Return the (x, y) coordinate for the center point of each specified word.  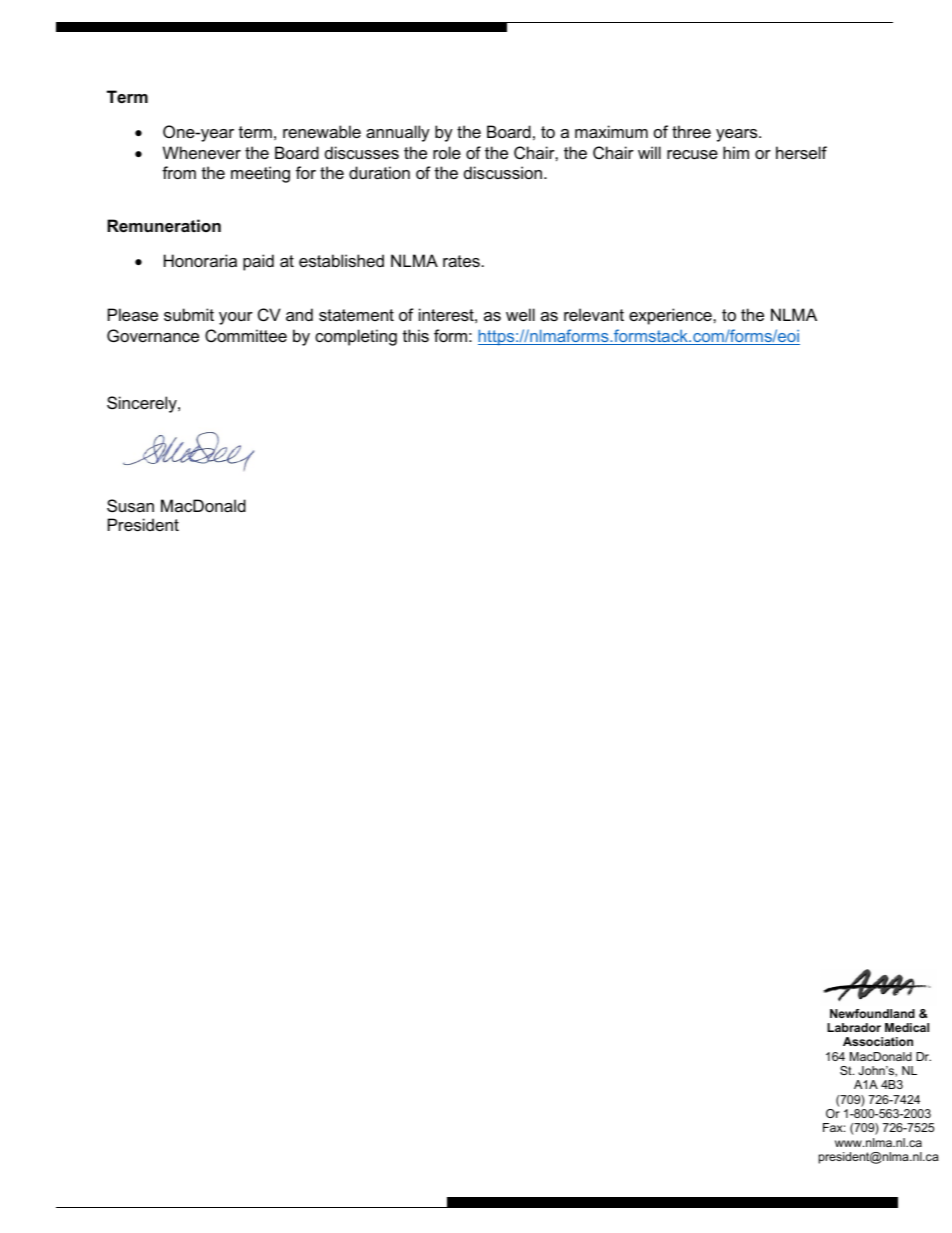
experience (671, 316)
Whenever (202, 152)
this (416, 335)
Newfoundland (872, 1013)
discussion (503, 172)
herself (801, 152)
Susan (130, 505)
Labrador (854, 1027)
